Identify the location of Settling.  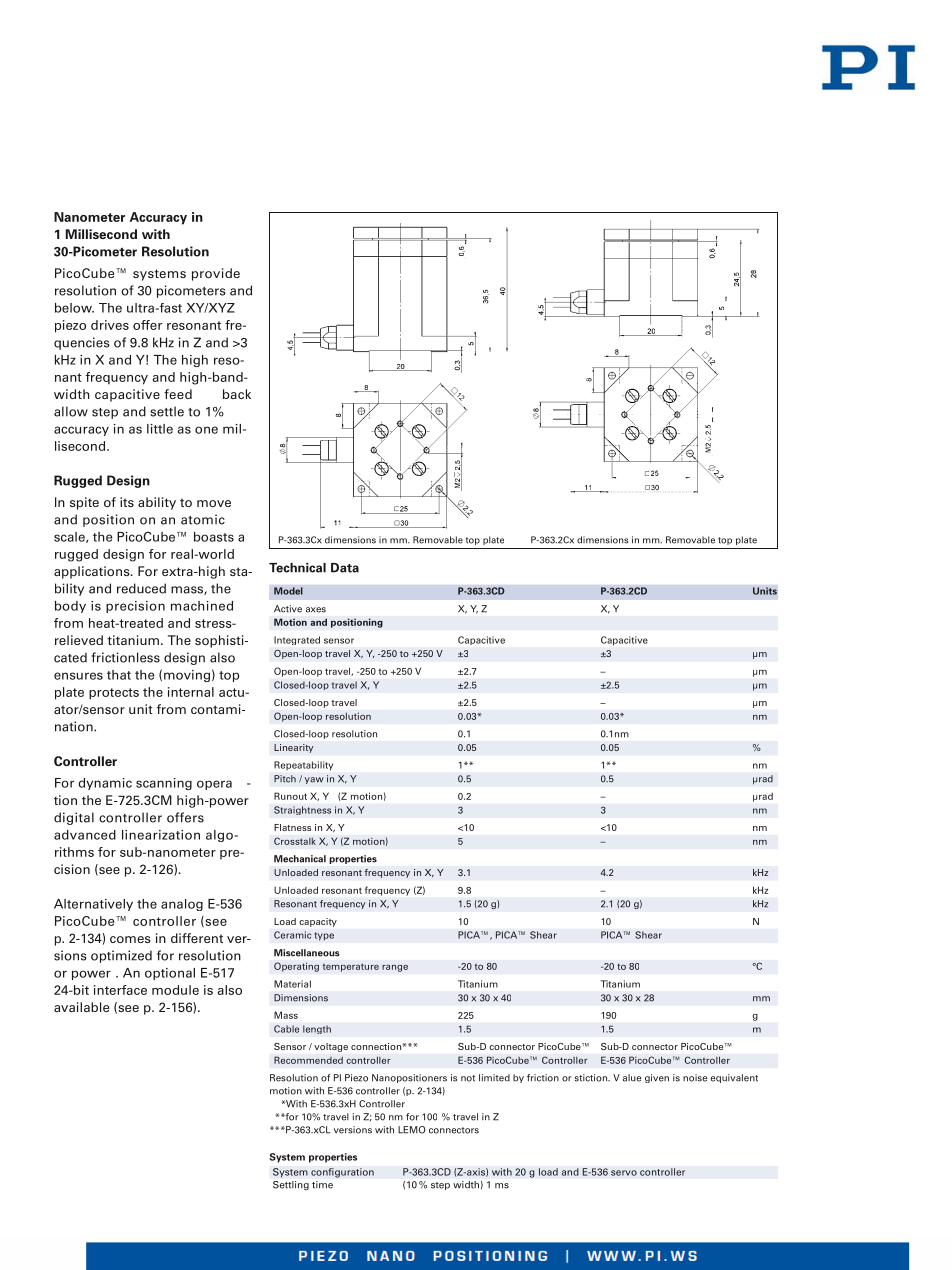
(291, 1185).
